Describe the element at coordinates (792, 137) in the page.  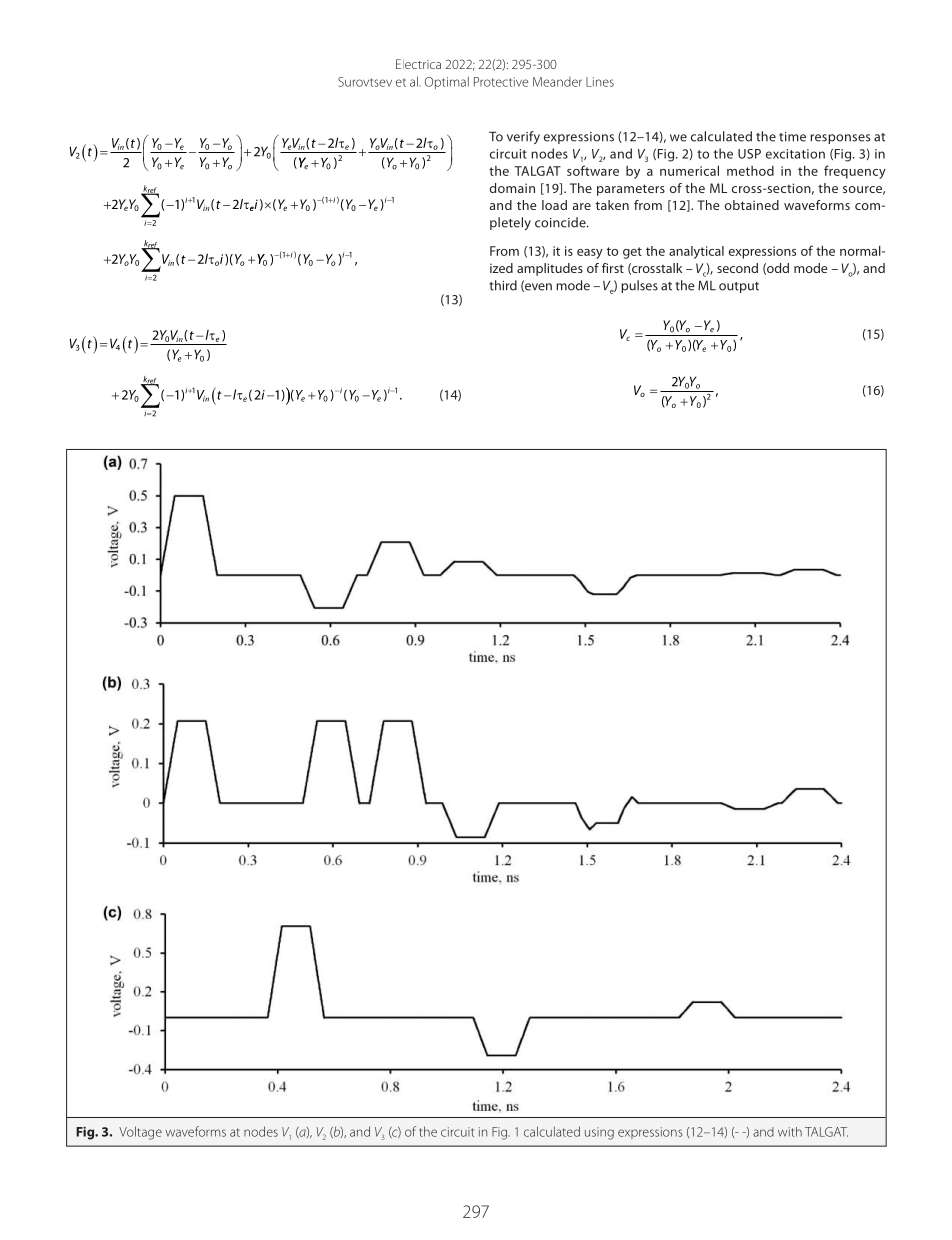
I see `time` at that location.
